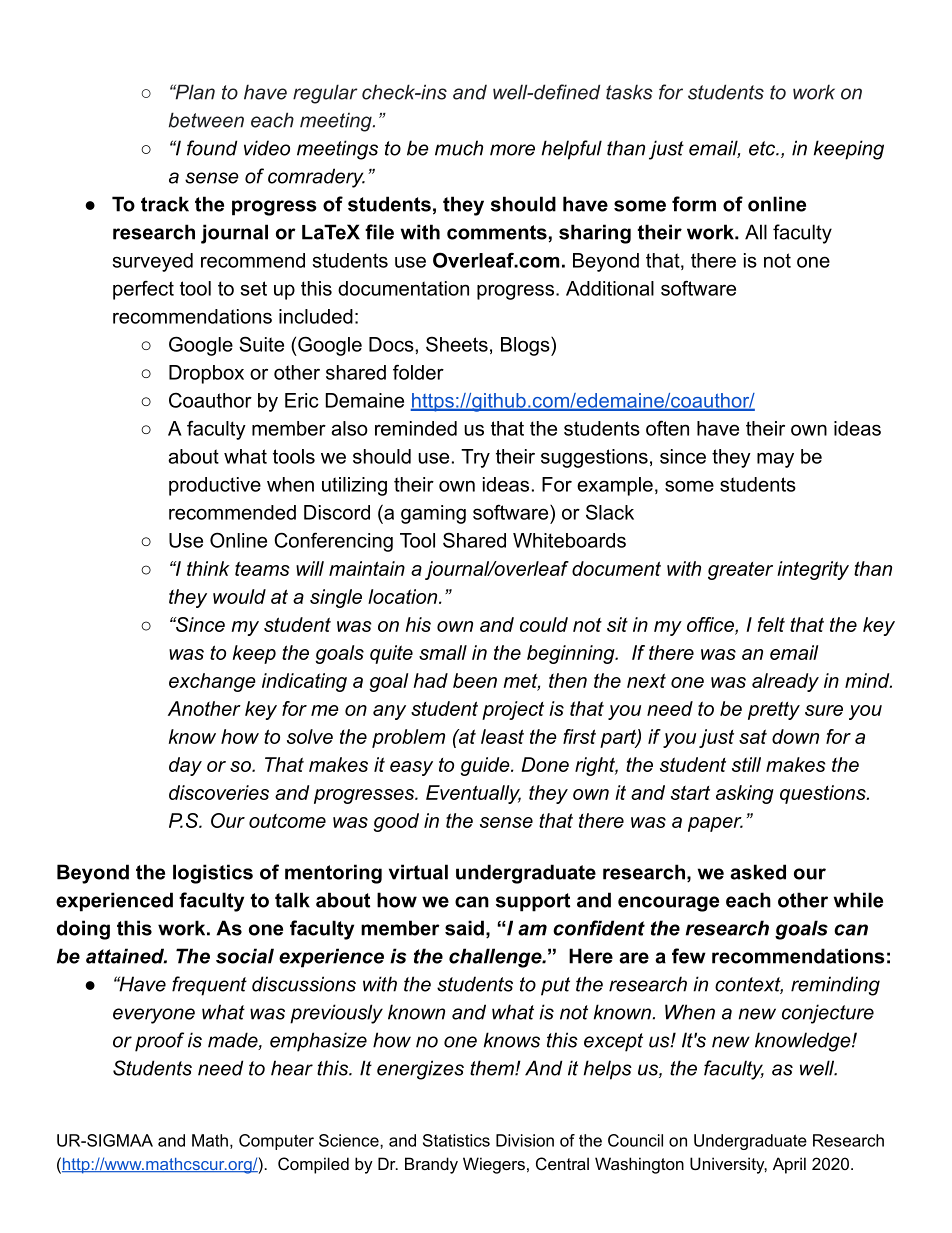  What do you see at coordinates (443, 652) in the screenshot?
I see `small` at bounding box center [443, 652].
